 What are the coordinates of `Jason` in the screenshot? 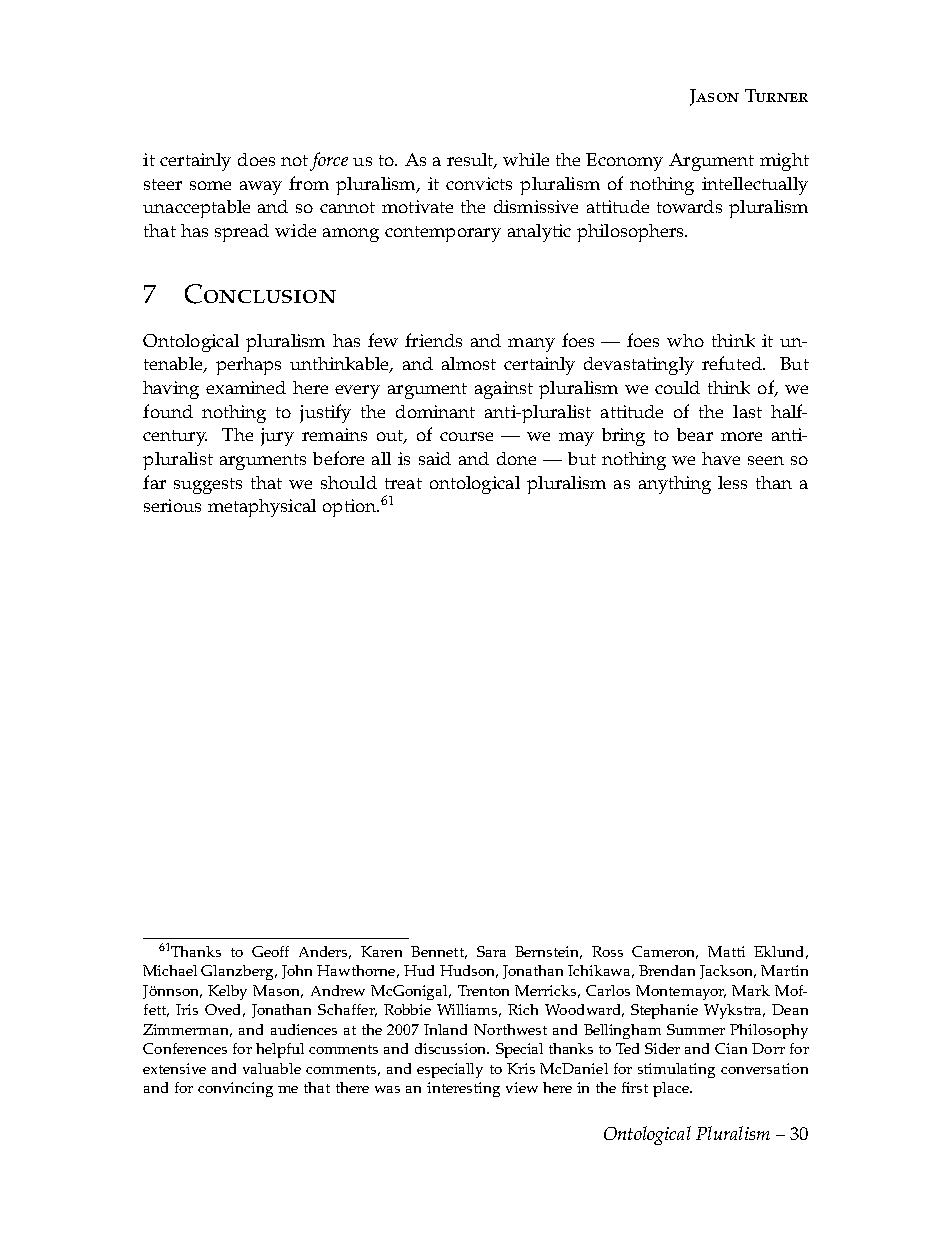 It's located at (714, 97).
